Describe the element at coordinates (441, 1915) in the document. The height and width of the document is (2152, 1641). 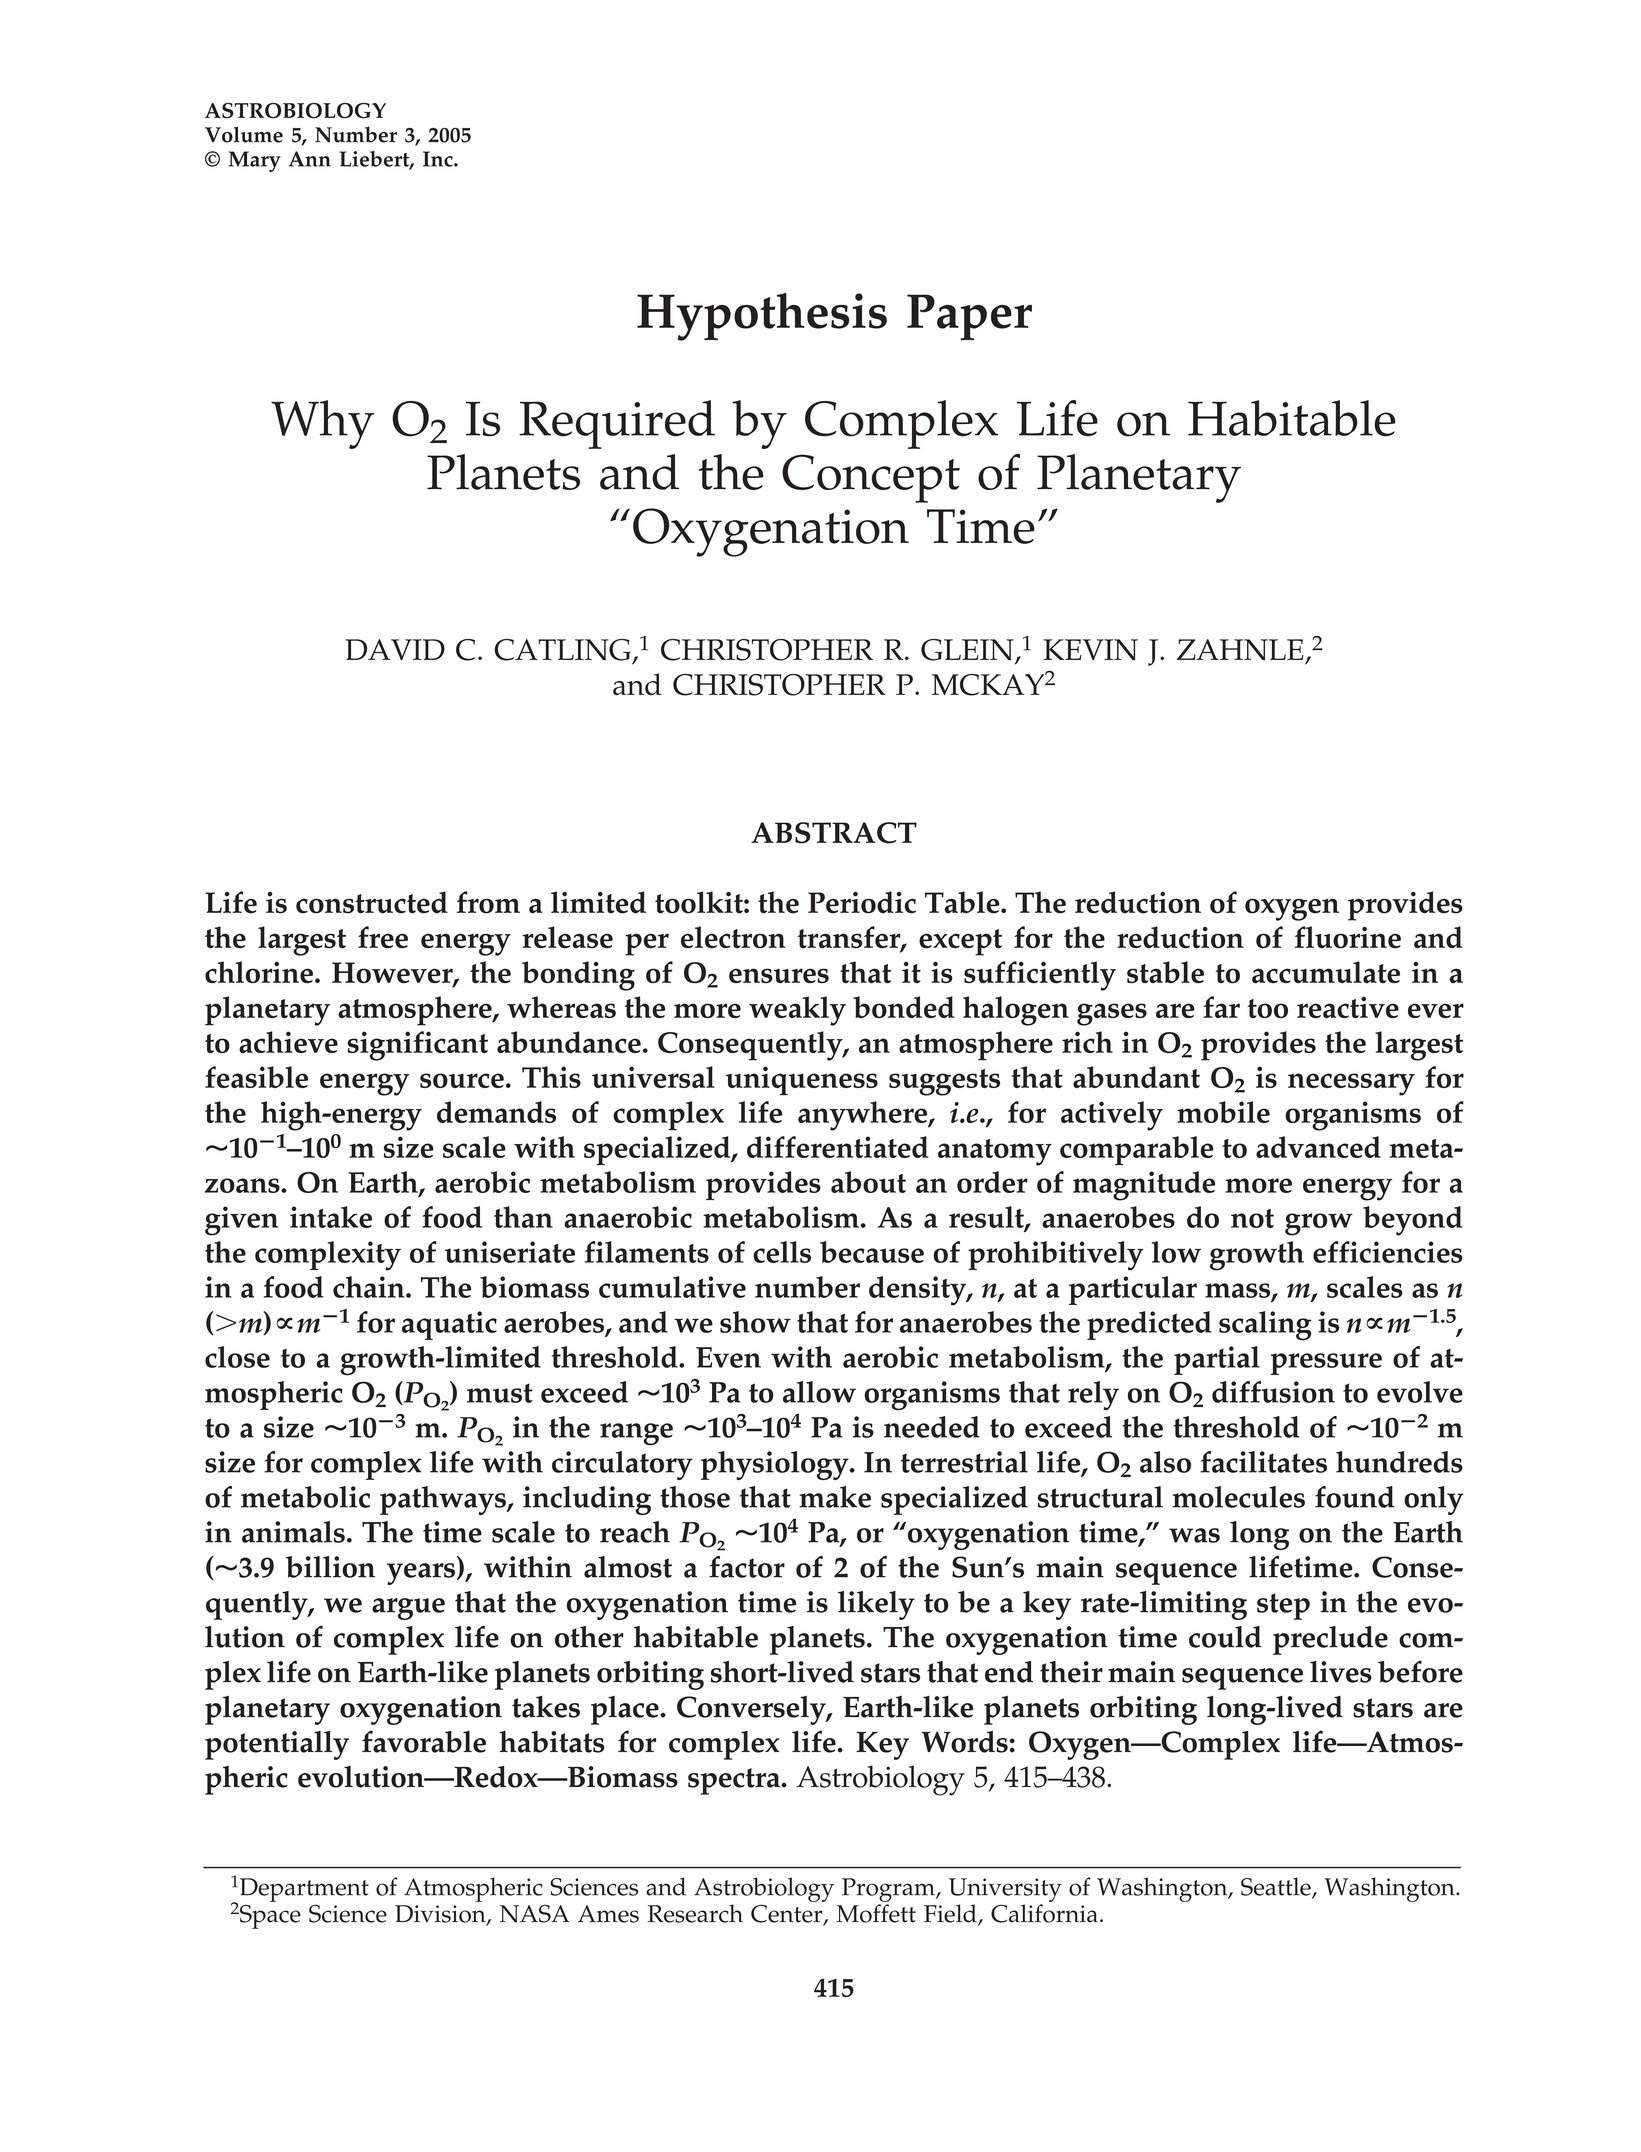
I see `Division` at that location.
